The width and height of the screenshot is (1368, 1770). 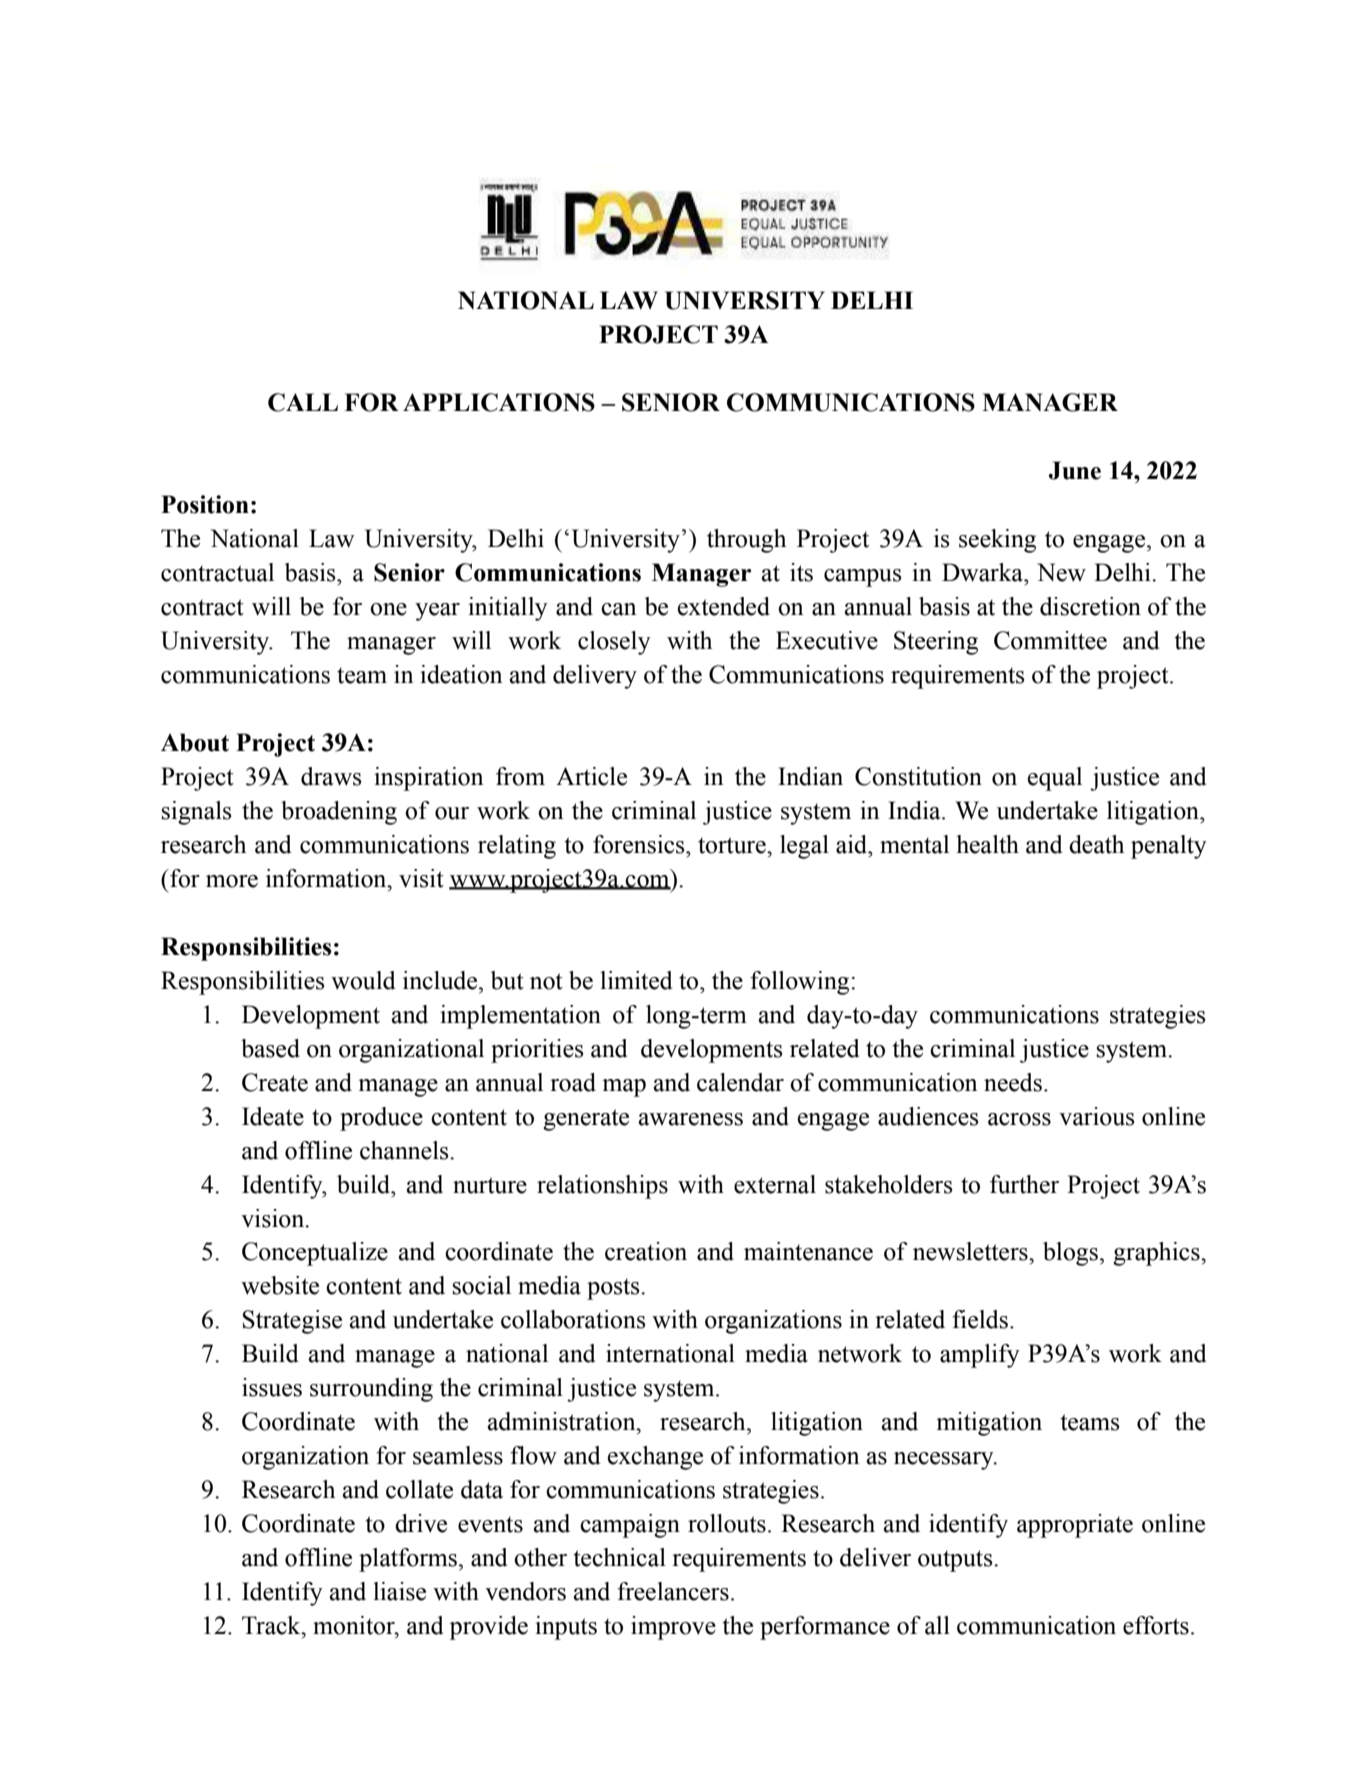 I want to click on June, so click(x=1075, y=470).
